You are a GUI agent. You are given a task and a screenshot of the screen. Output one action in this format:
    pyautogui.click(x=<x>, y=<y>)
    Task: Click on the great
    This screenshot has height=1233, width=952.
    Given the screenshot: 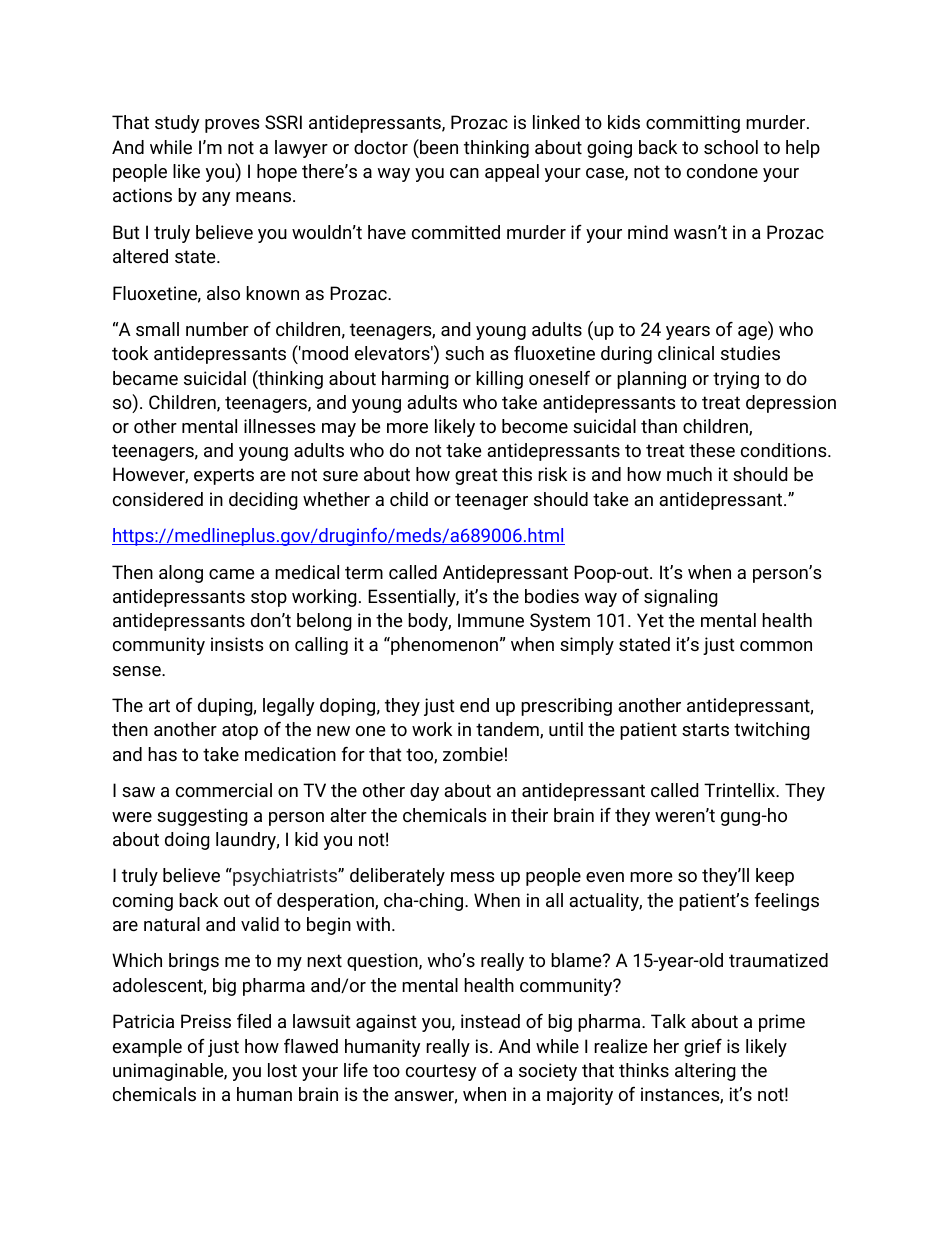 What is the action you would take?
    pyautogui.click(x=476, y=476)
